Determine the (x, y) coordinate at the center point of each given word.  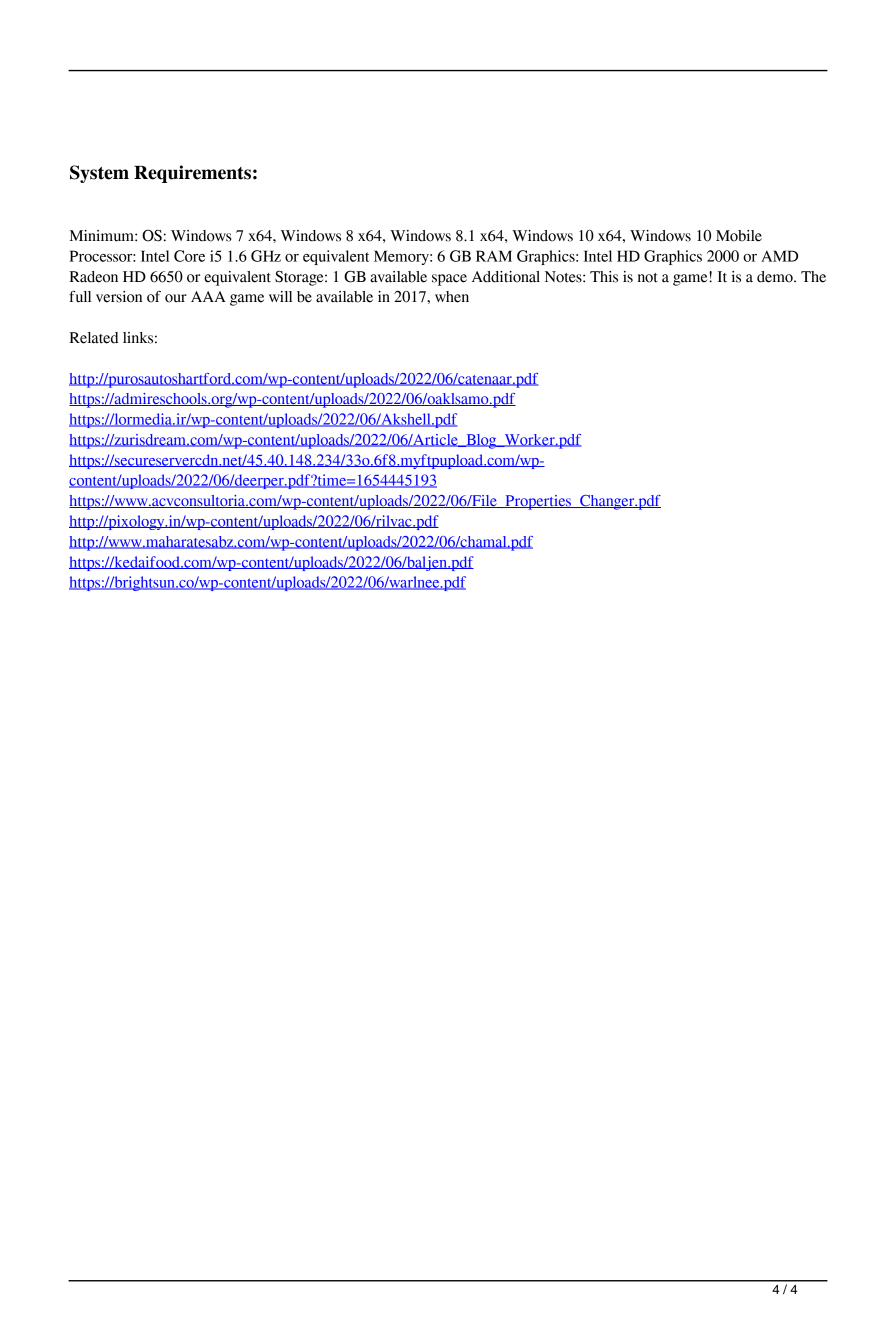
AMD (779, 256)
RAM (494, 256)
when (452, 297)
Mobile (739, 236)
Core (189, 256)
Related (93, 338)
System (99, 174)
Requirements (192, 174)
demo (776, 277)
